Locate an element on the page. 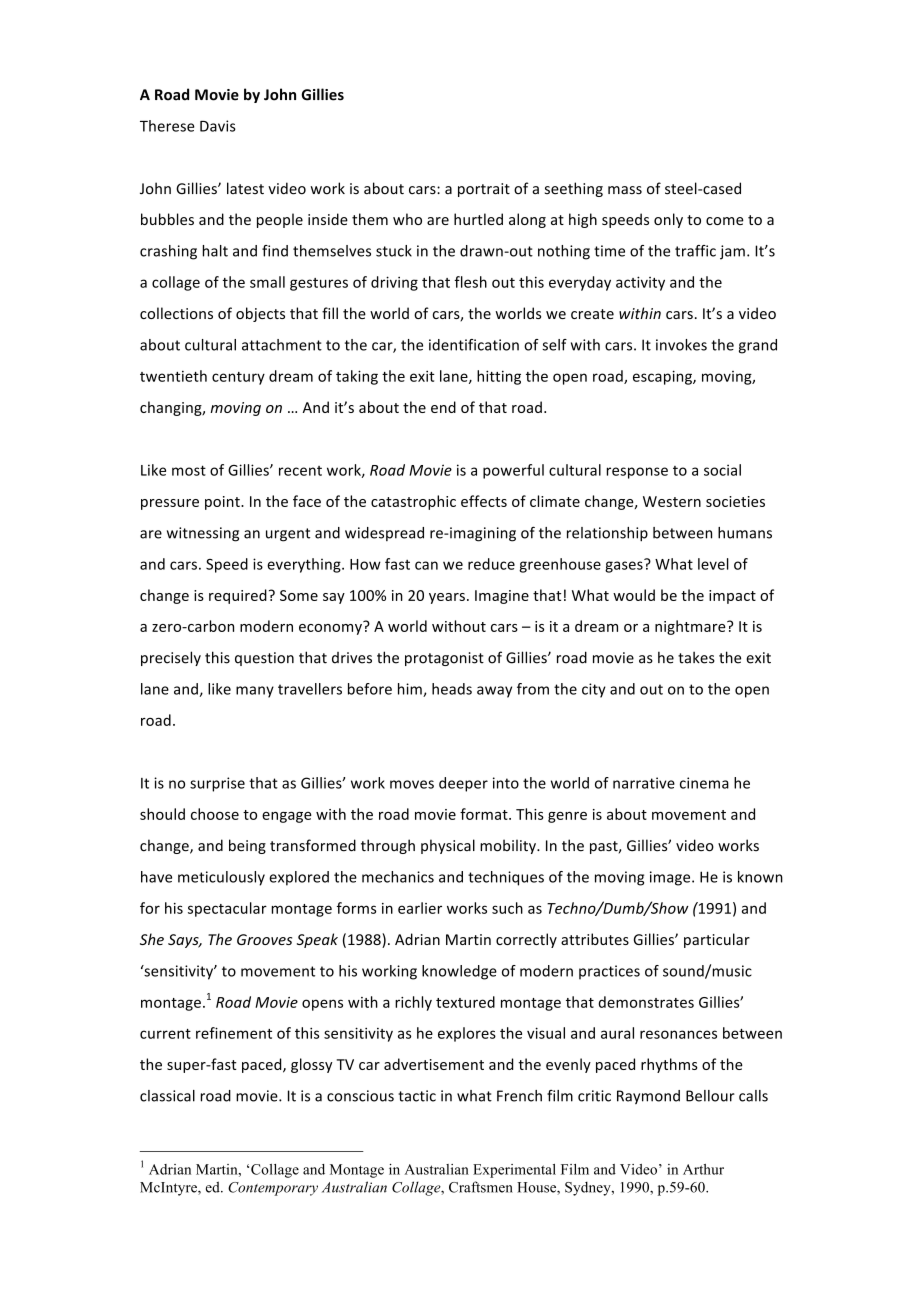 Image resolution: width=924 pixels, height=1308 pixels. question is located at coordinates (264, 659).
